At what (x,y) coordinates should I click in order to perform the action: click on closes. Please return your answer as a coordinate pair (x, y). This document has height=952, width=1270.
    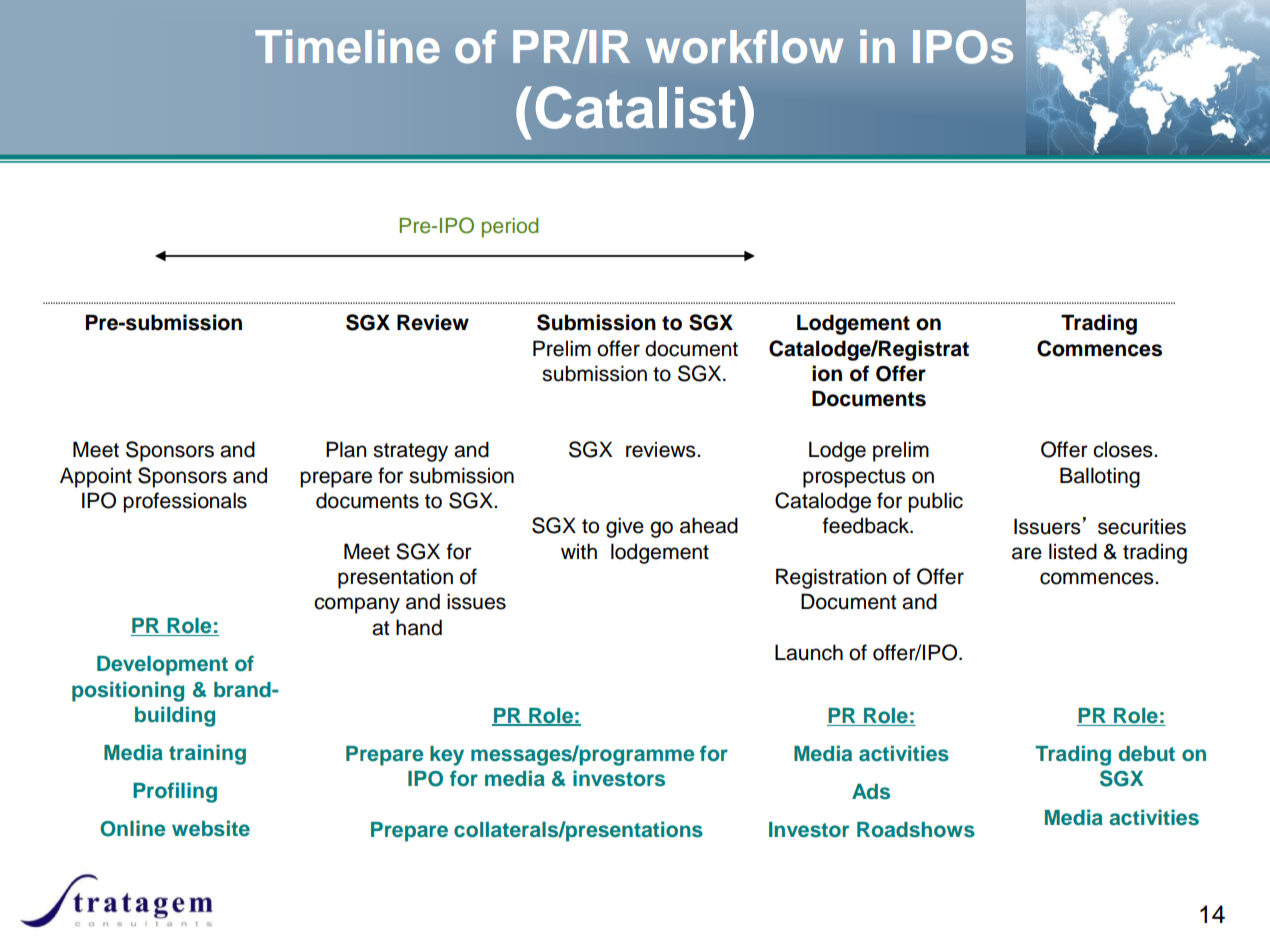
    Looking at the image, I should click on (1124, 450).
